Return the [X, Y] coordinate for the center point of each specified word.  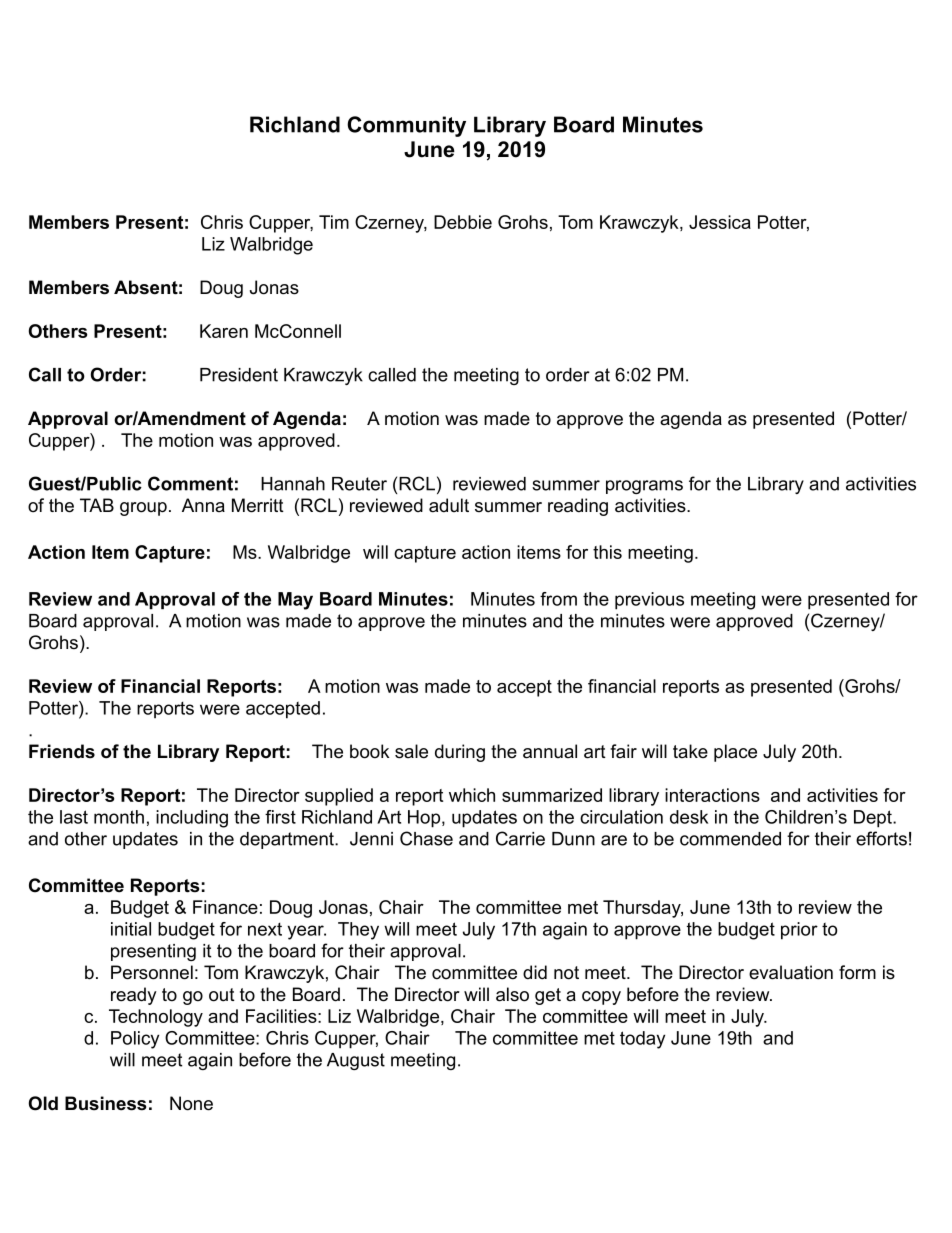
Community [406, 126]
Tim [334, 222]
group [143, 509]
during [460, 753]
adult [449, 505]
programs [644, 487]
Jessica [720, 222]
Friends [62, 751]
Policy [135, 1040]
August [356, 1061]
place [735, 753]
